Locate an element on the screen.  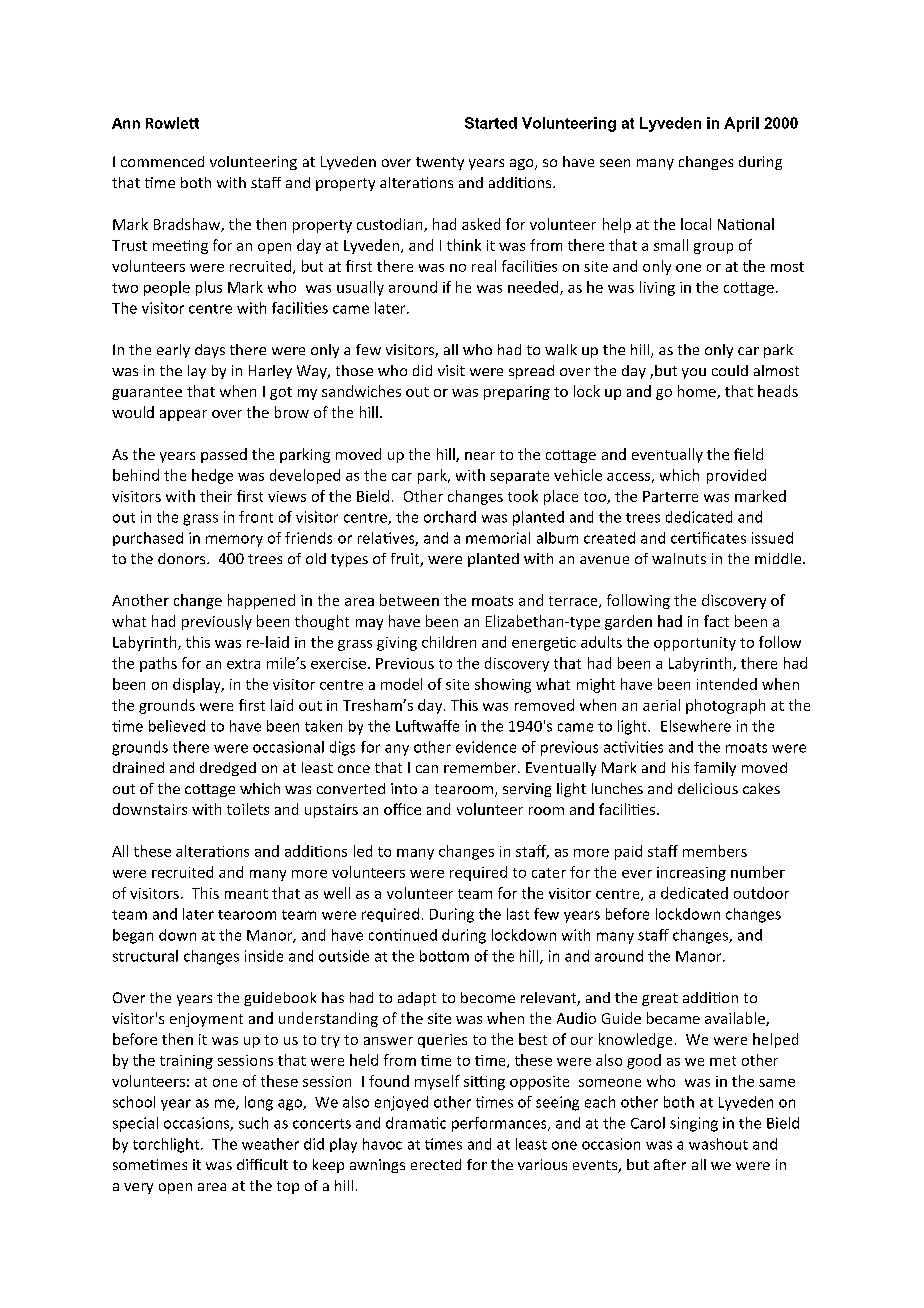
twenty is located at coordinates (440, 163).
